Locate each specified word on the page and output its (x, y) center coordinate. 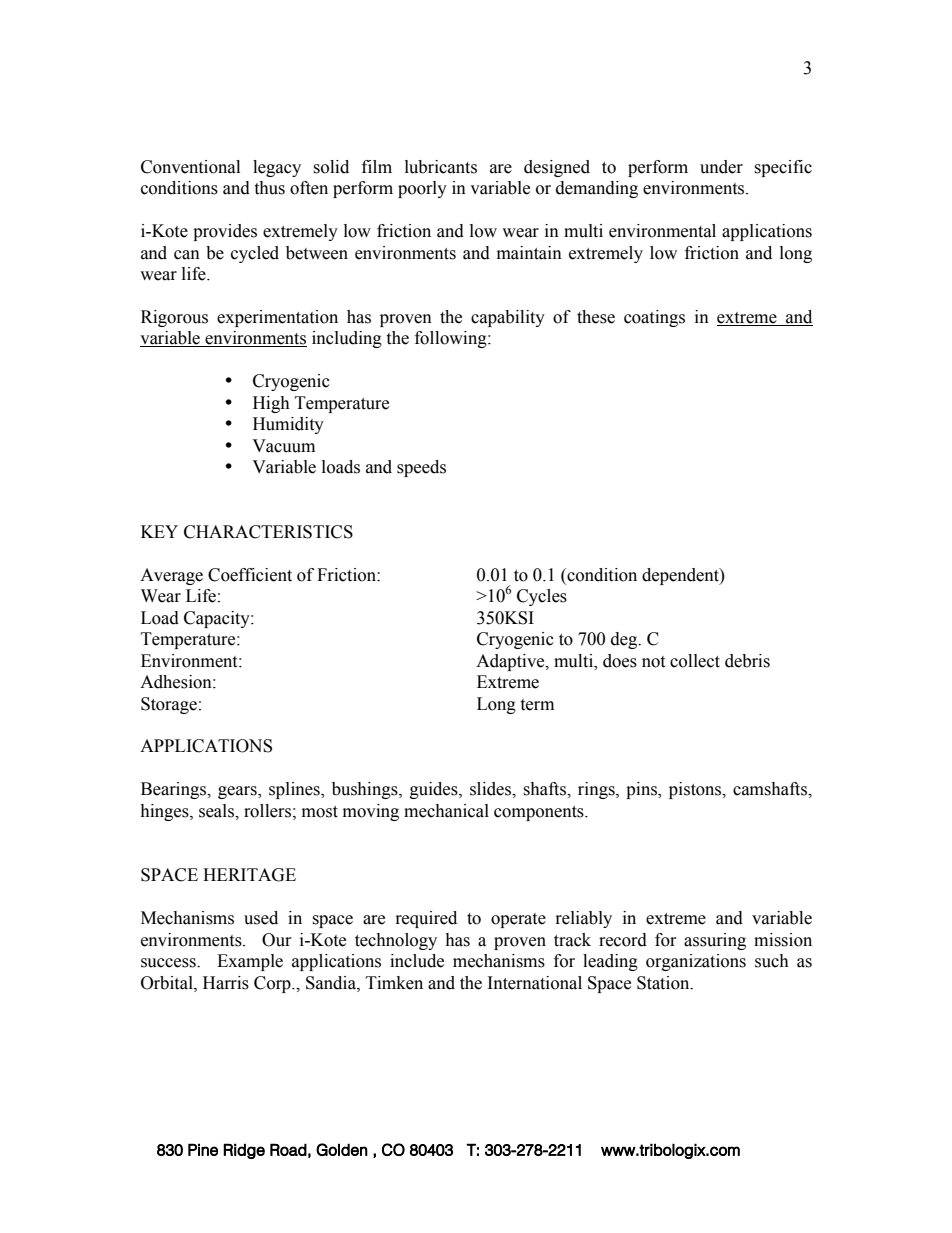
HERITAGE (249, 875)
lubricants (441, 167)
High (271, 404)
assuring (715, 941)
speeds (421, 468)
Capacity (218, 619)
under (721, 167)
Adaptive (511, 662)
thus (269, 188)
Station (664, 983)
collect (695, 661)
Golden (342, 1149)
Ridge (244, 1151)
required (426, 919)
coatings (654, 318)
